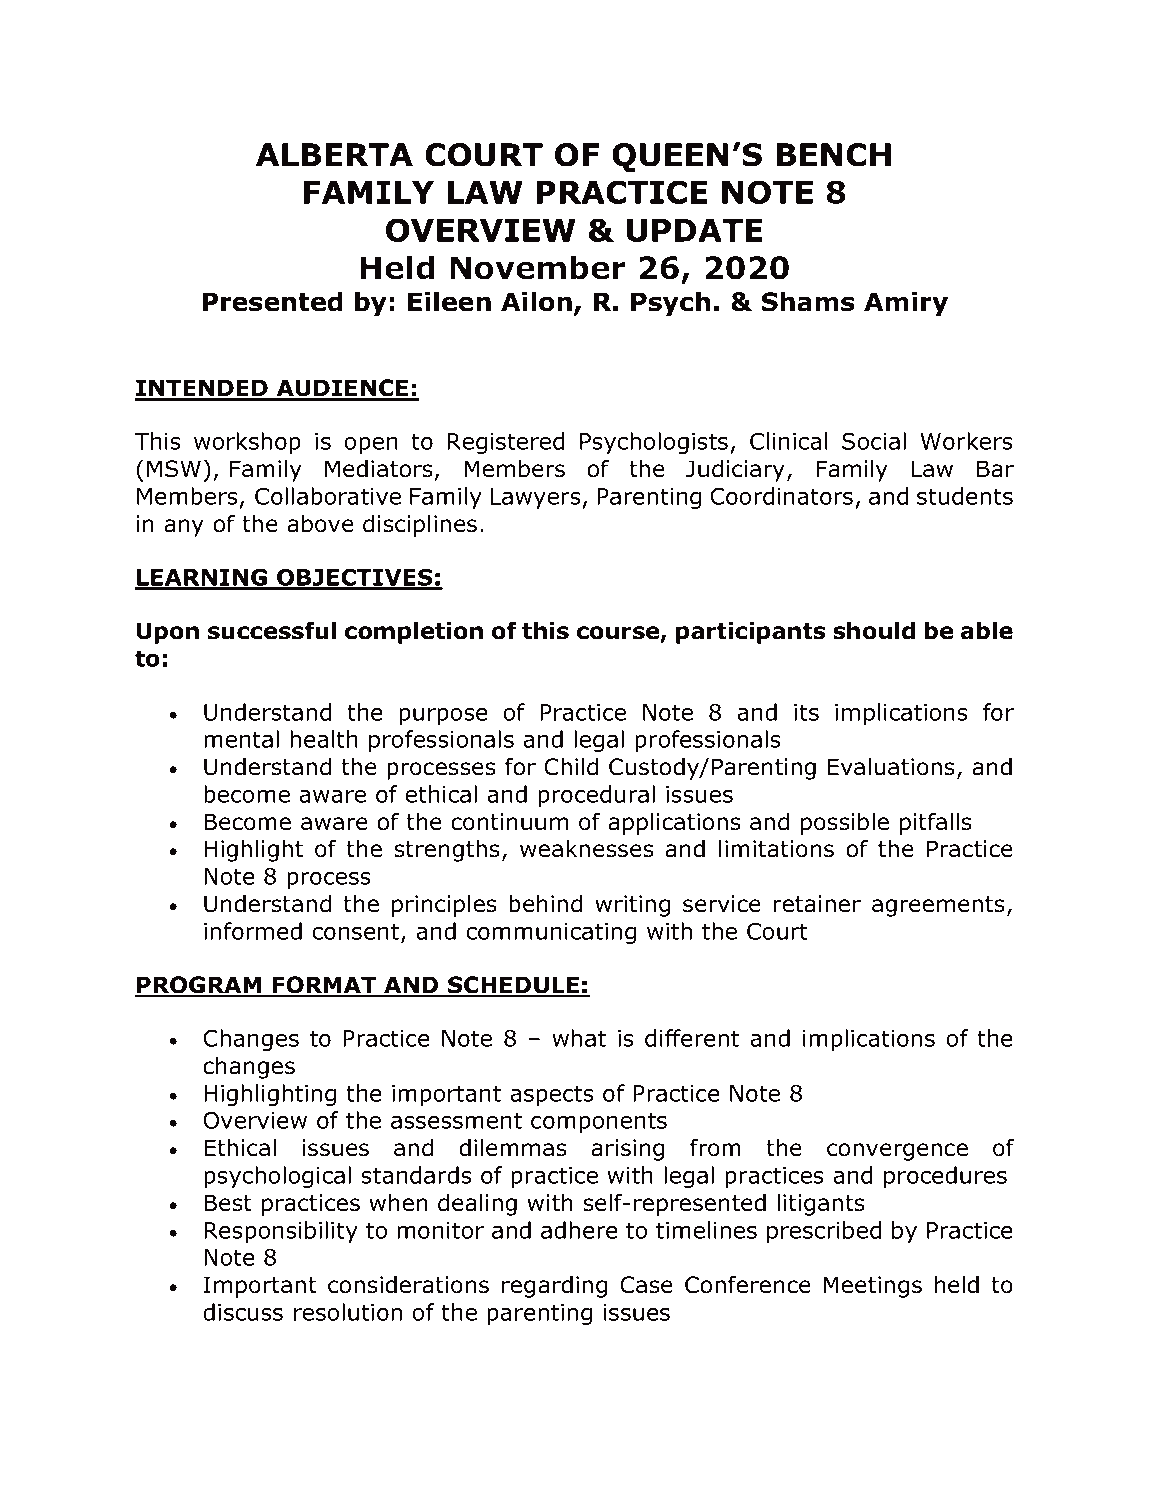 The width and height of the document is (1149, 1487). Describe the element at coordinates (241, 739) in the document. I see `mental` at that location.
